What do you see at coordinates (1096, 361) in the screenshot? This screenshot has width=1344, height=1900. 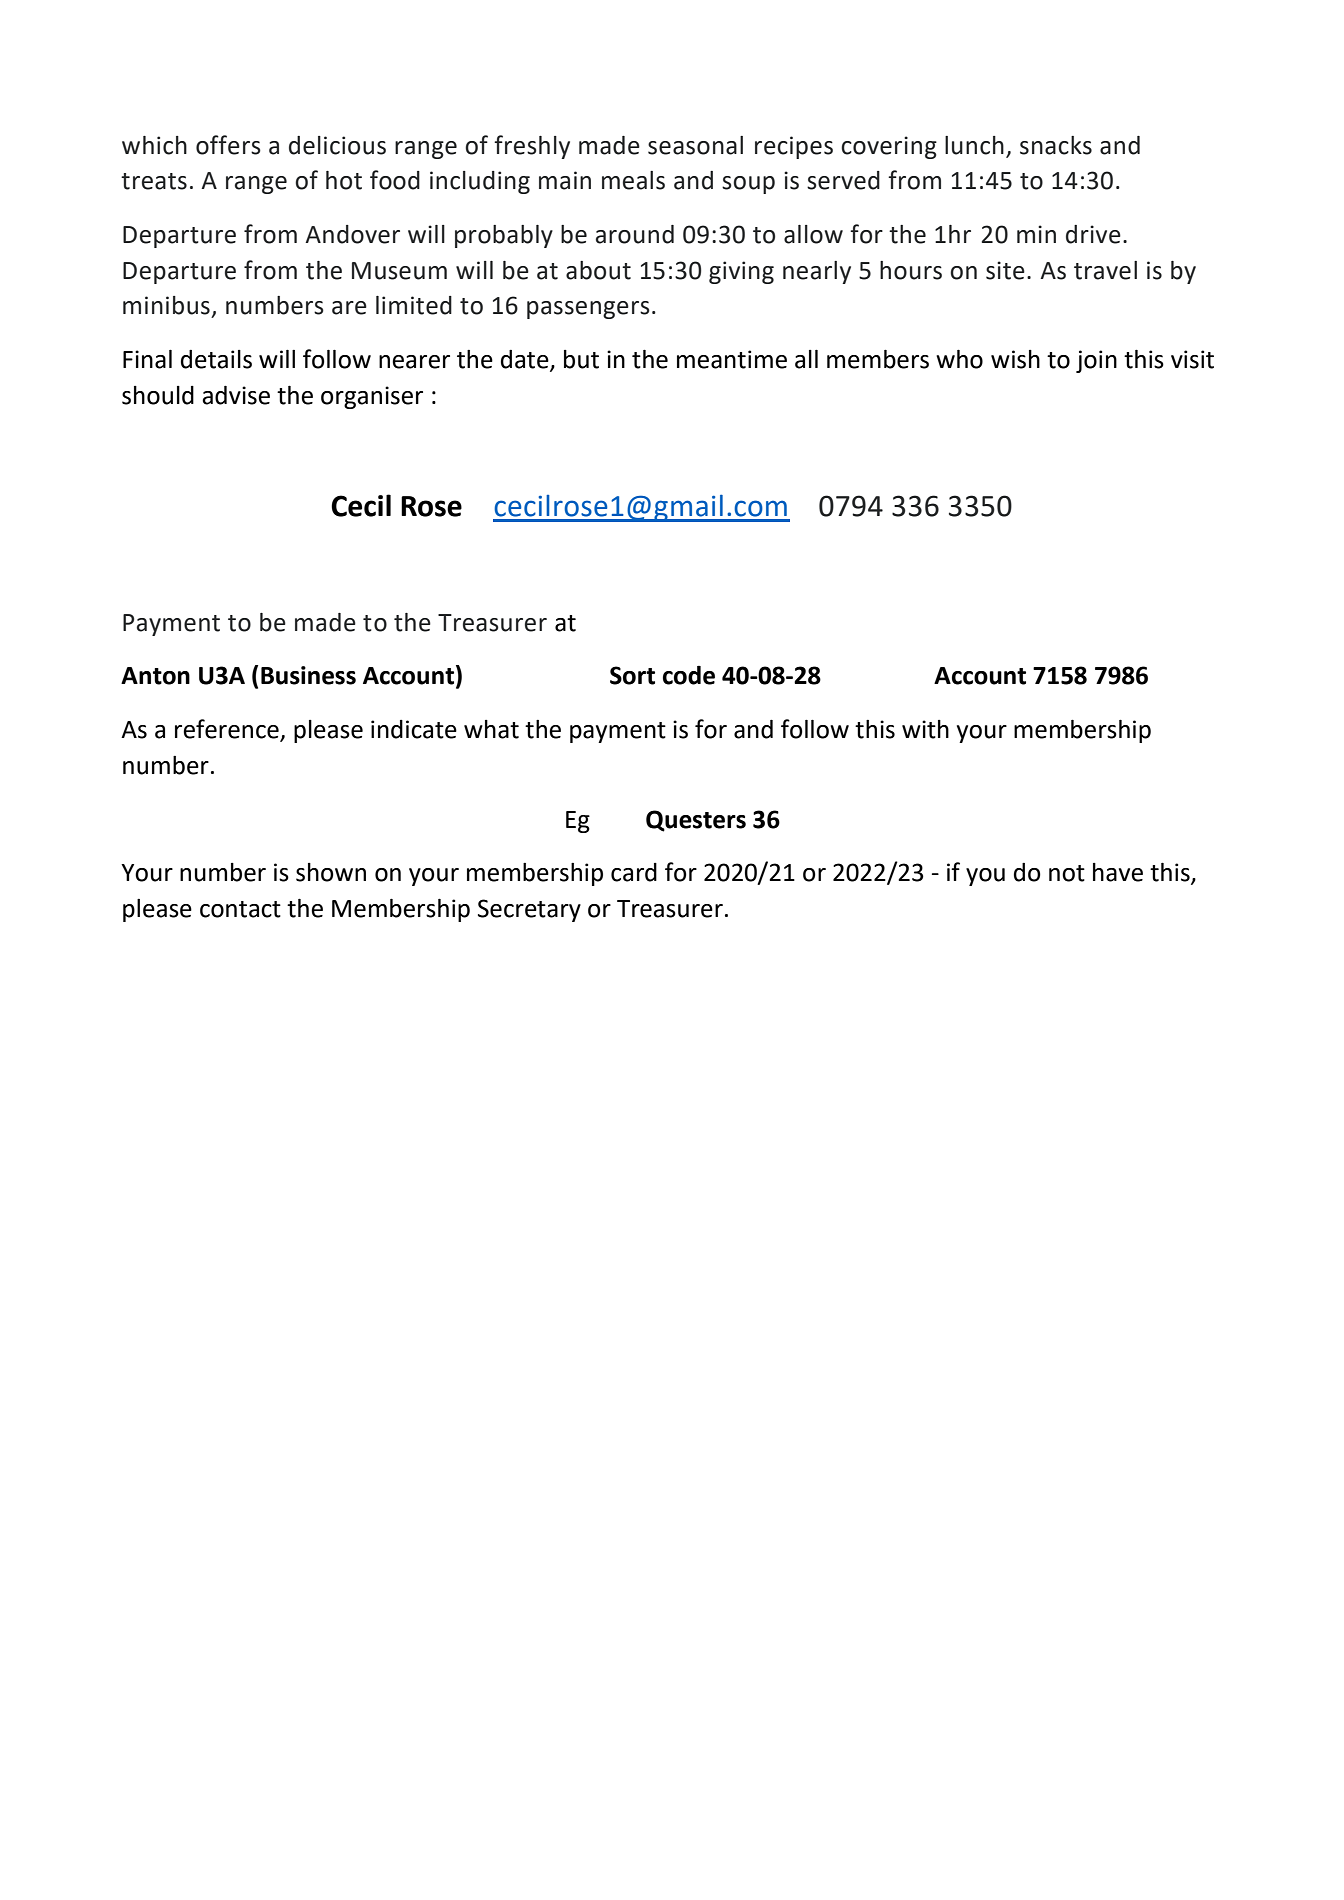 I see `join` at bounding box center [1096, 361].
